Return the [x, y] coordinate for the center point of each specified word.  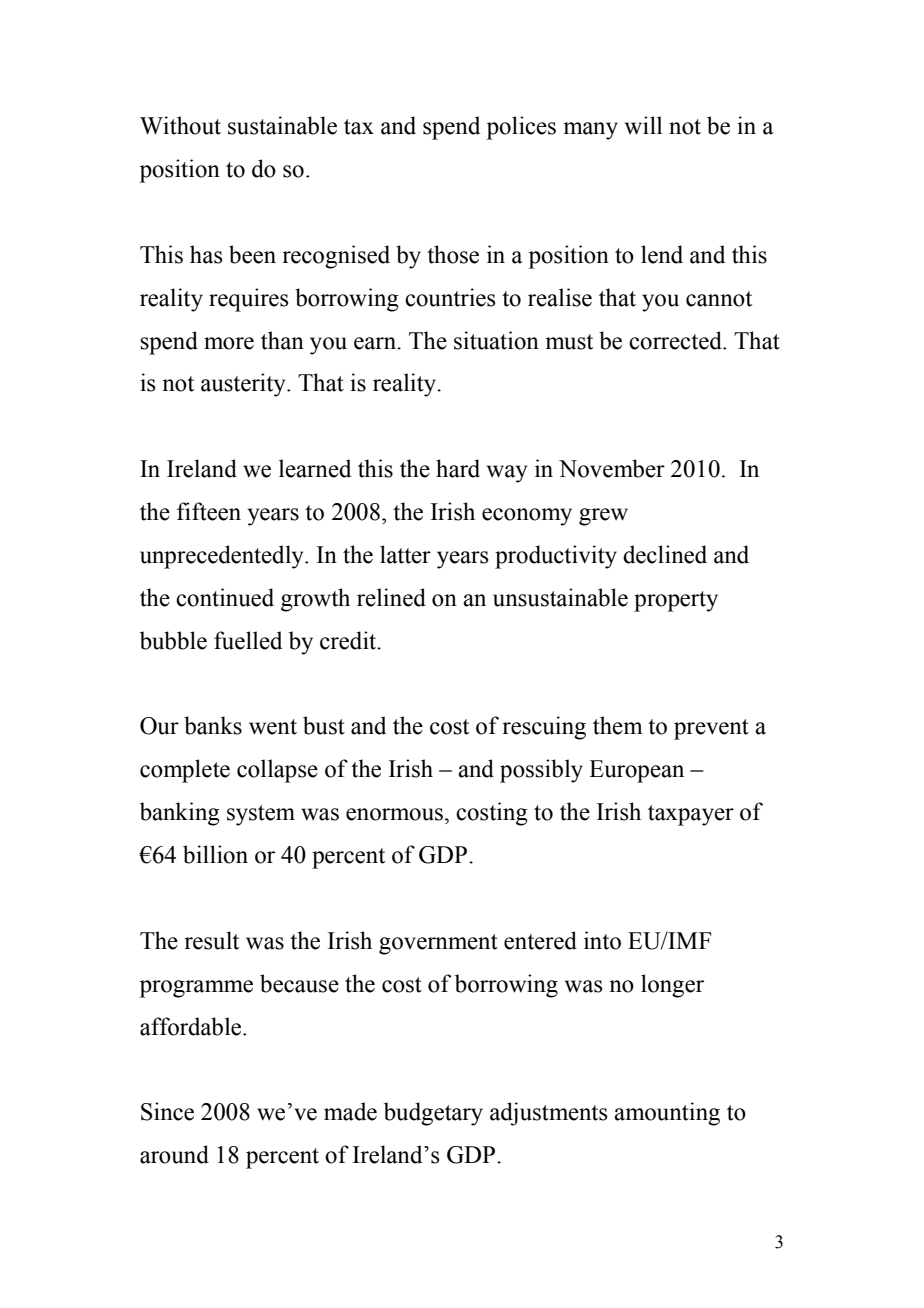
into [602, 940]
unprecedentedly [223, 557]
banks [213, 725]
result [211, 940]
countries [450, 297]
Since [167, 1111]
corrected [676, 340]
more [229, 343]
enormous [394, 814]
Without [180, 125]
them [618, 725]
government [438, 944]
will [643, 125]
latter [405, 554]
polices [521, 128]
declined [665, 554]
